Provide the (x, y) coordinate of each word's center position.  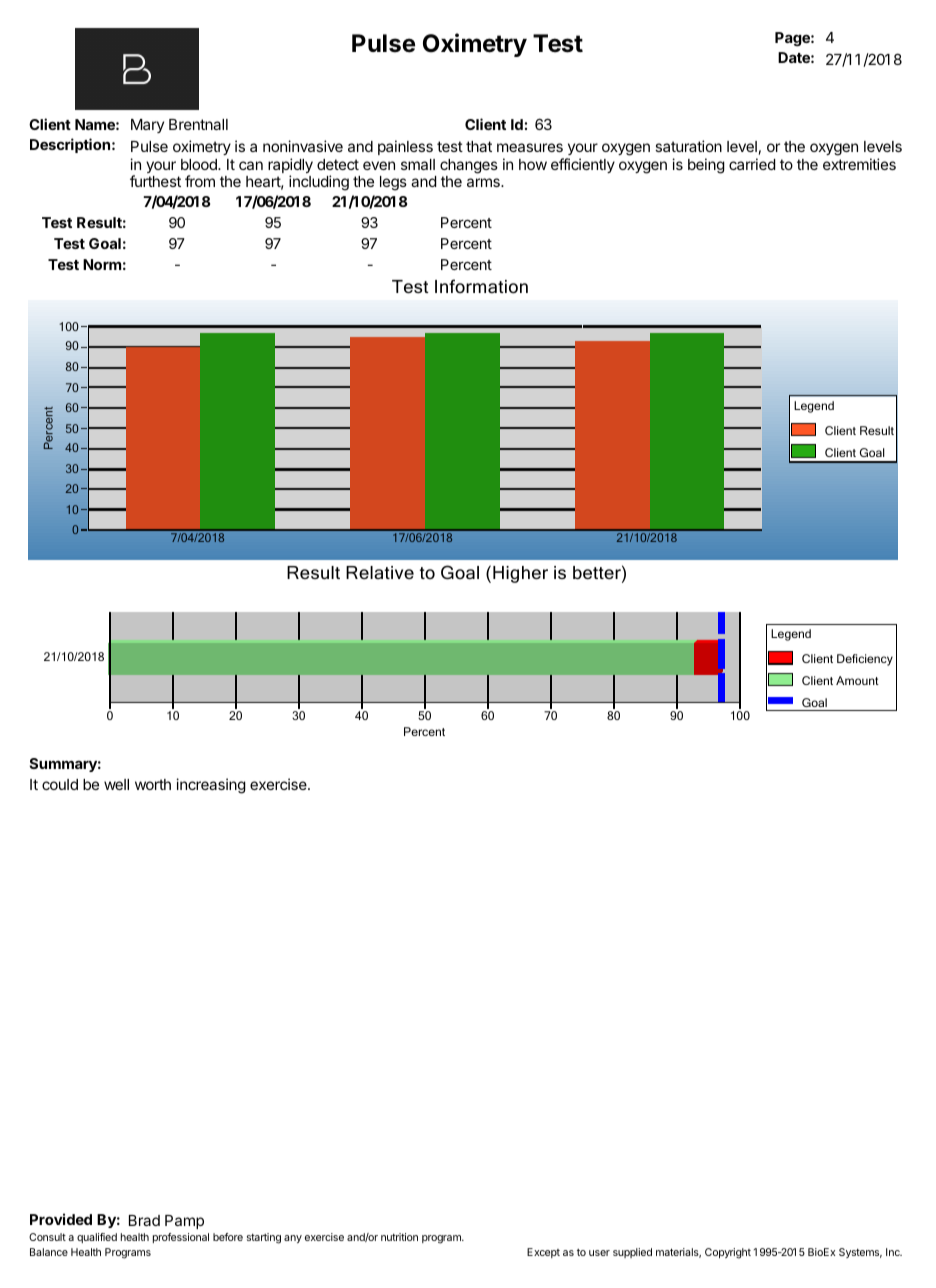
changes (469, 166)
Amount (857, 680)
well (116, 784)
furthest (155, 181)
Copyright (728, 1253)
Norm (102, 264)
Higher (520, 574)
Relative (380, 572)
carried (752, 164)
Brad (144, 1220)
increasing (211, 786)
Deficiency (865, 660)
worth (153, 784)
